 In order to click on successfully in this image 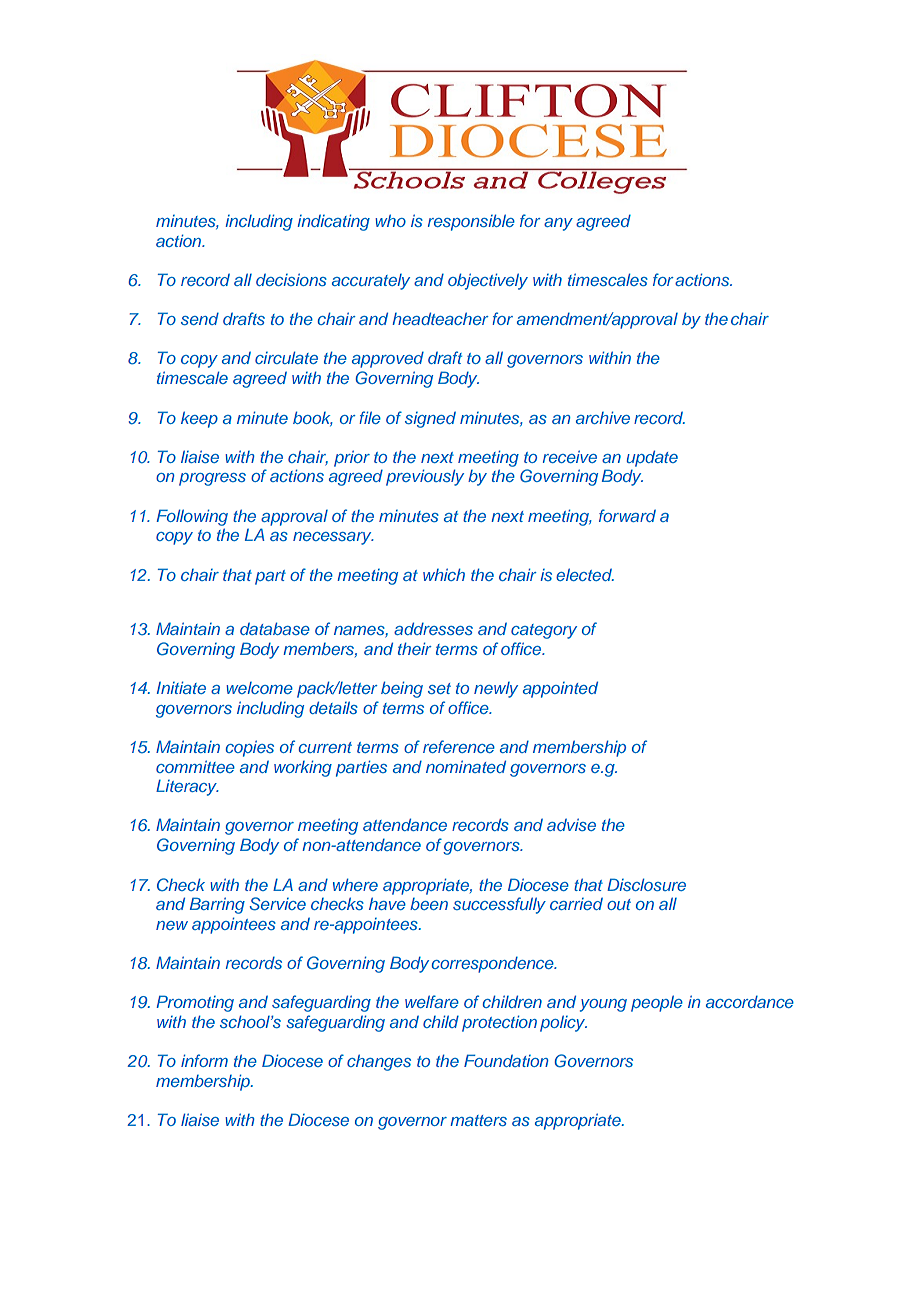, I will do `click(499, 905)`.
